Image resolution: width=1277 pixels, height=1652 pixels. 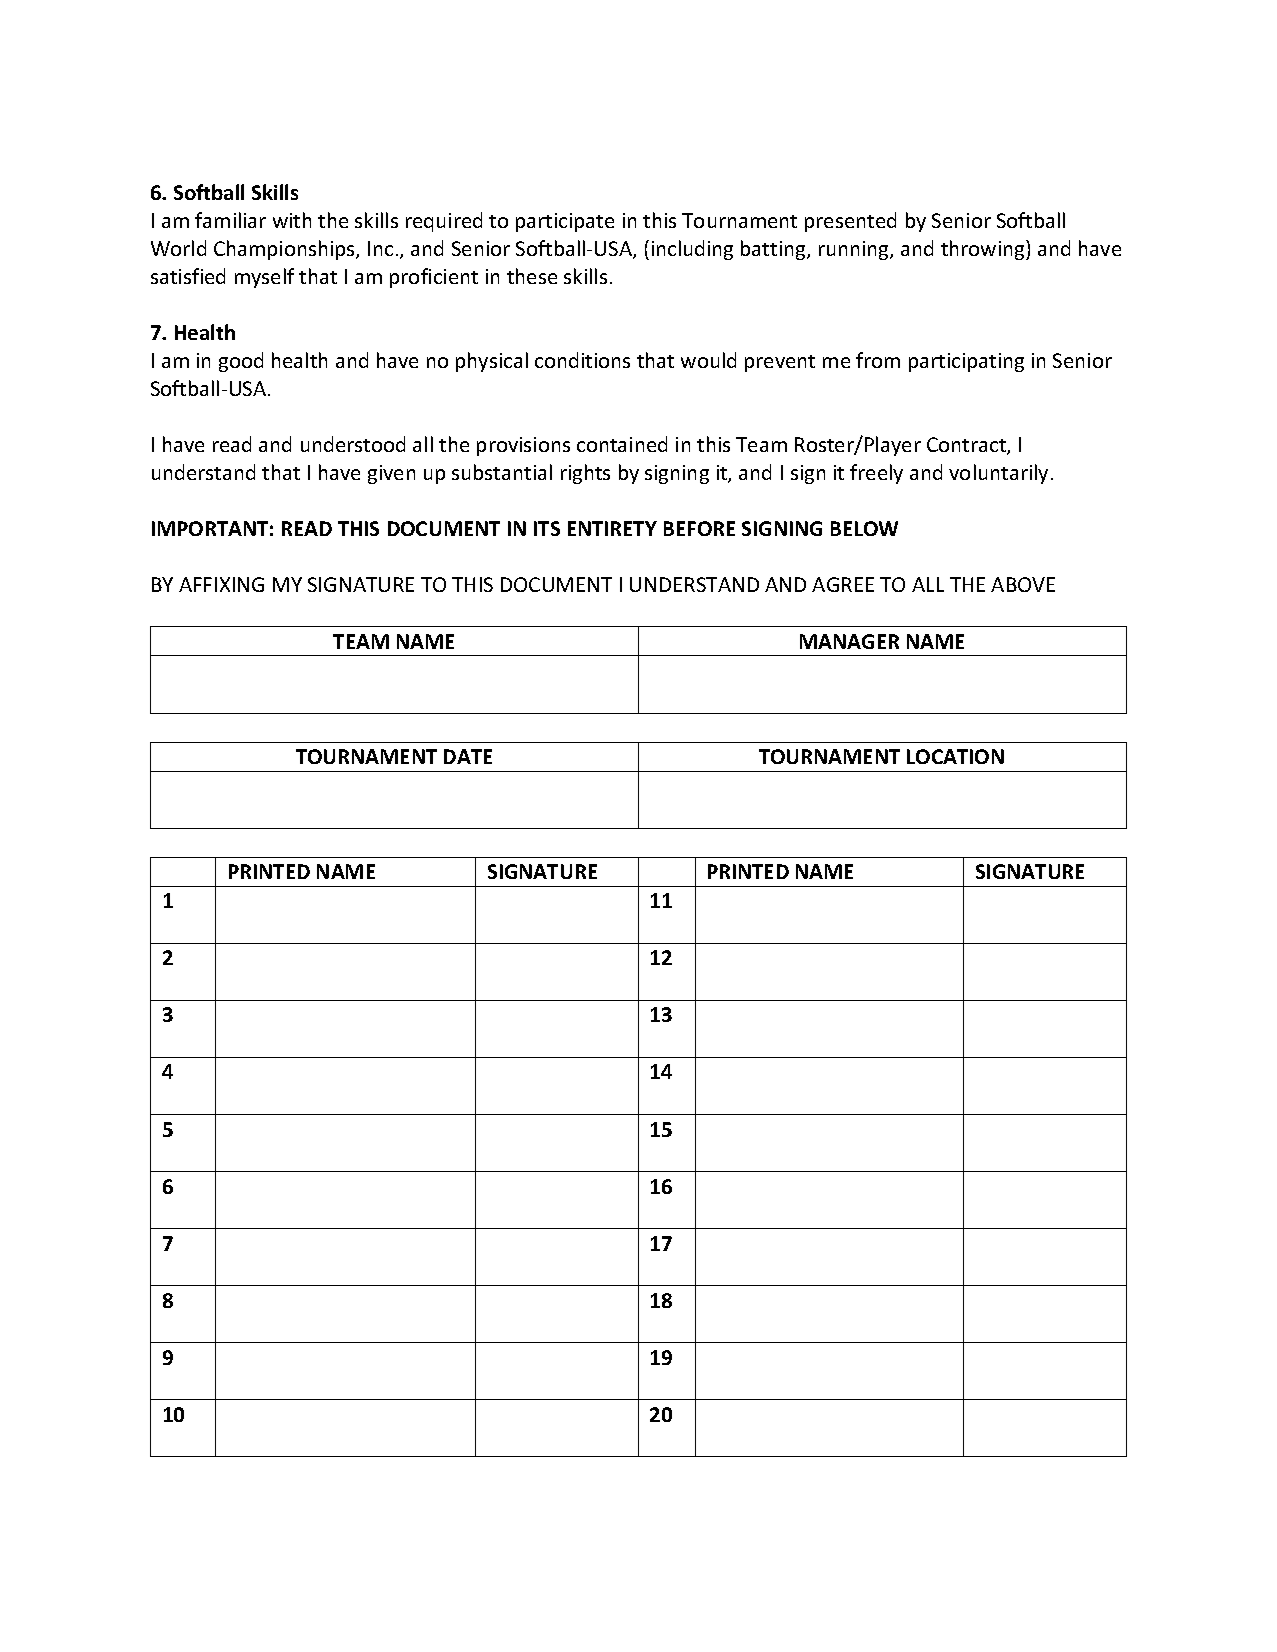 I want to click on throwing, so click(x=984, y=250).
